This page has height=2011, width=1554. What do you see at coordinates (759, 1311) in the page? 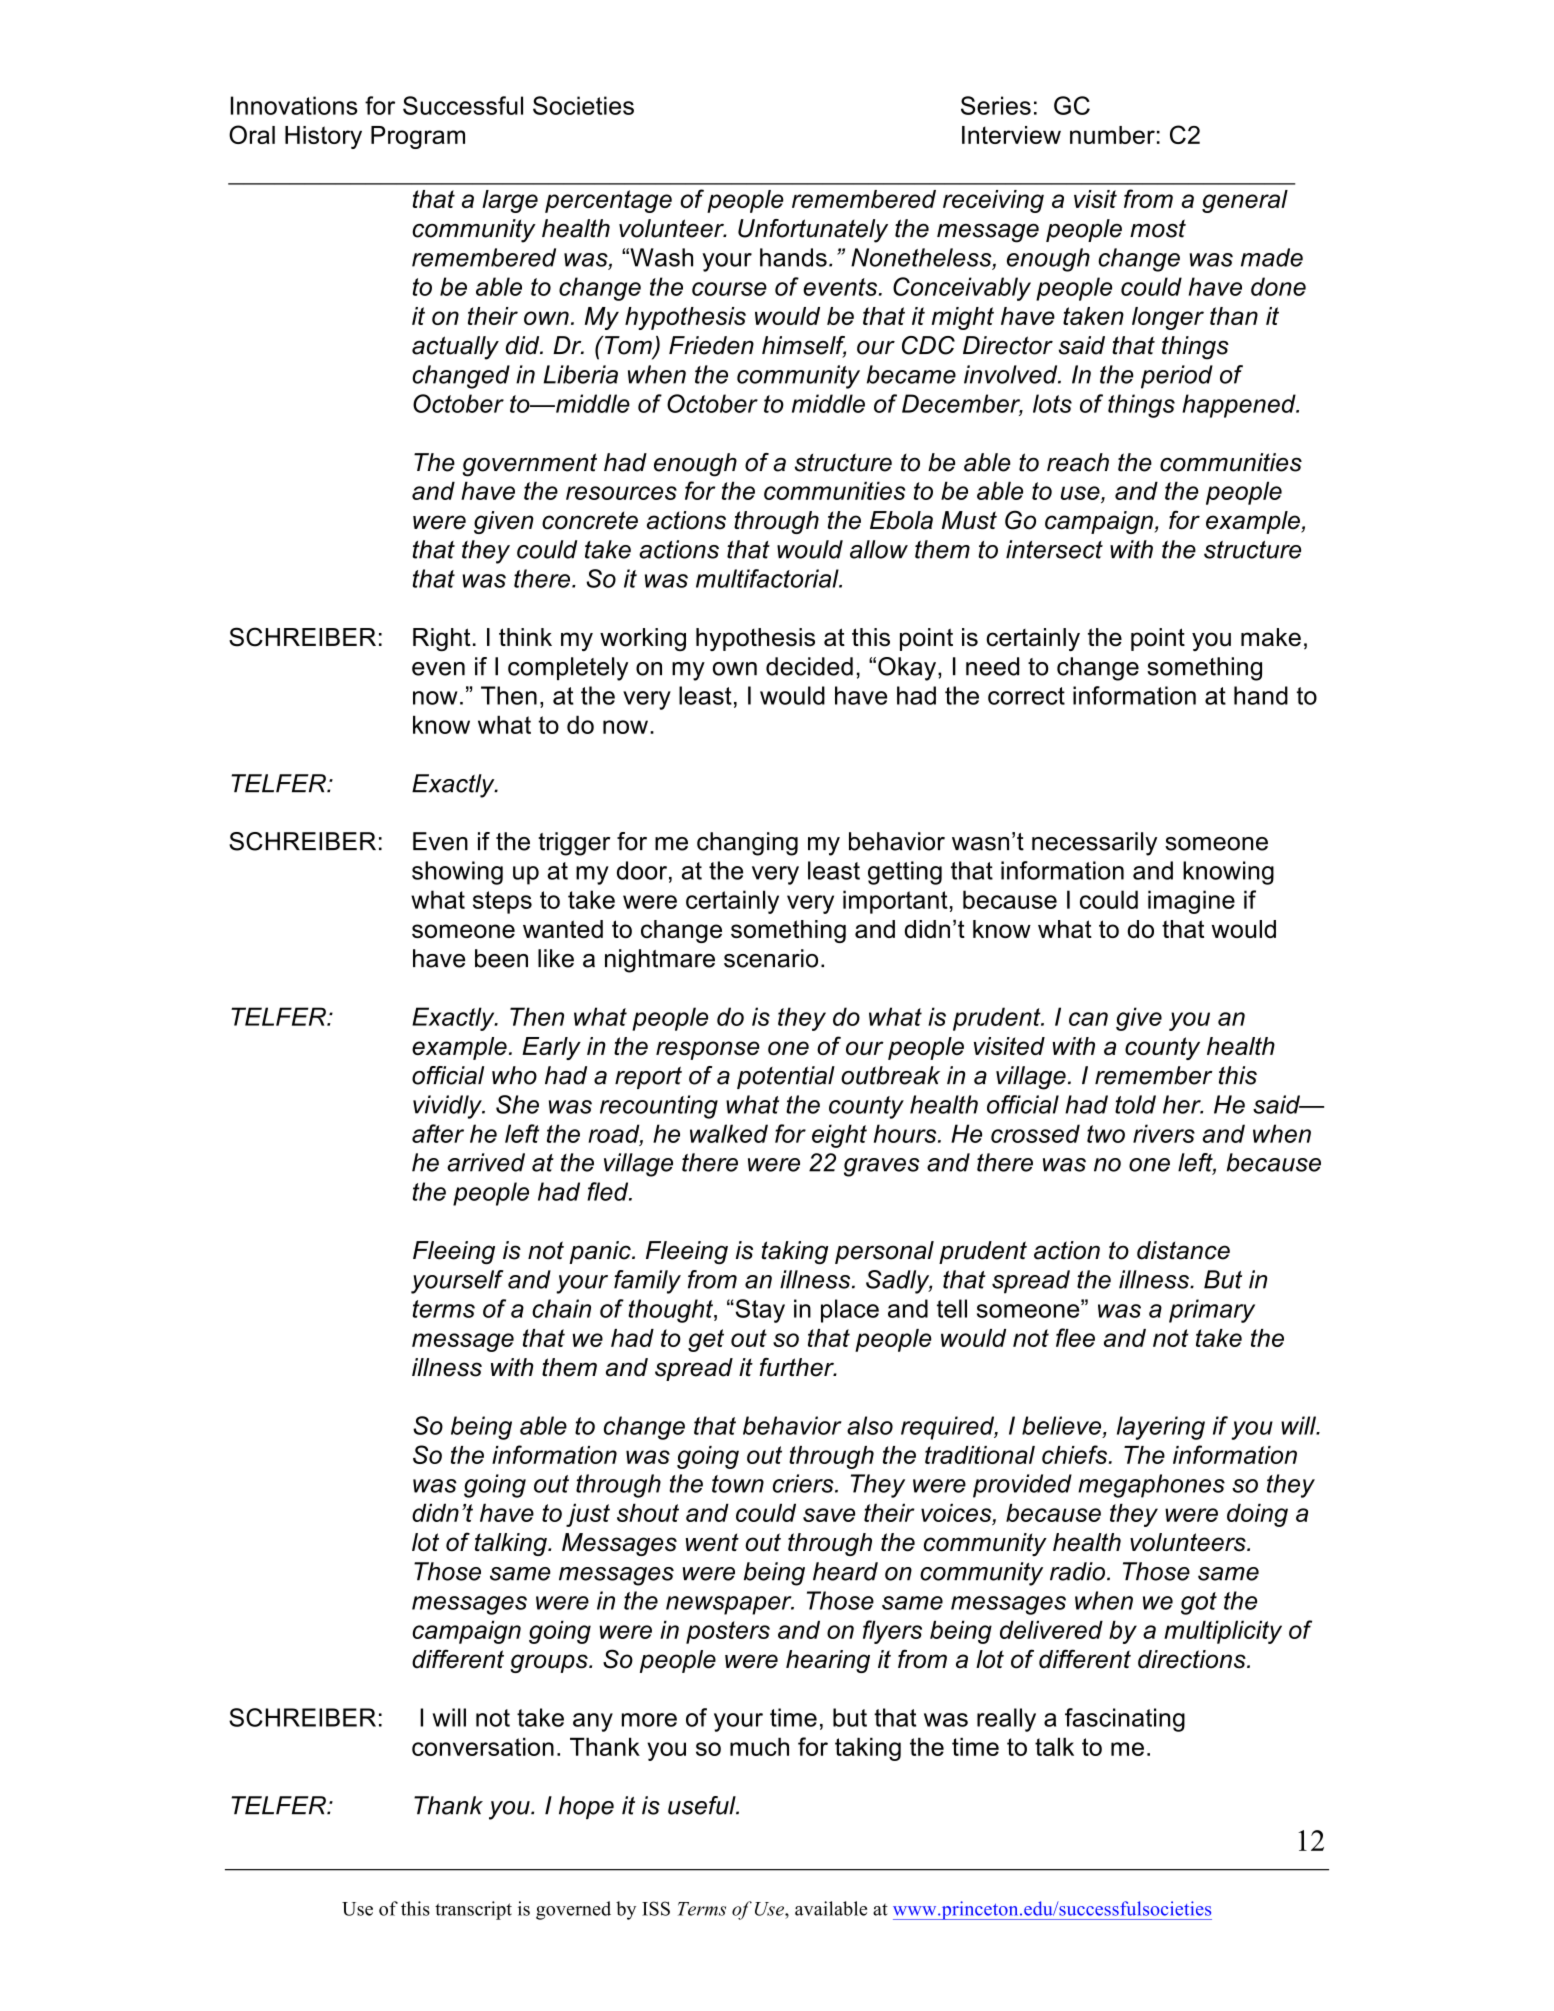
I see `Stay` at bounding box center [759, 1311].
